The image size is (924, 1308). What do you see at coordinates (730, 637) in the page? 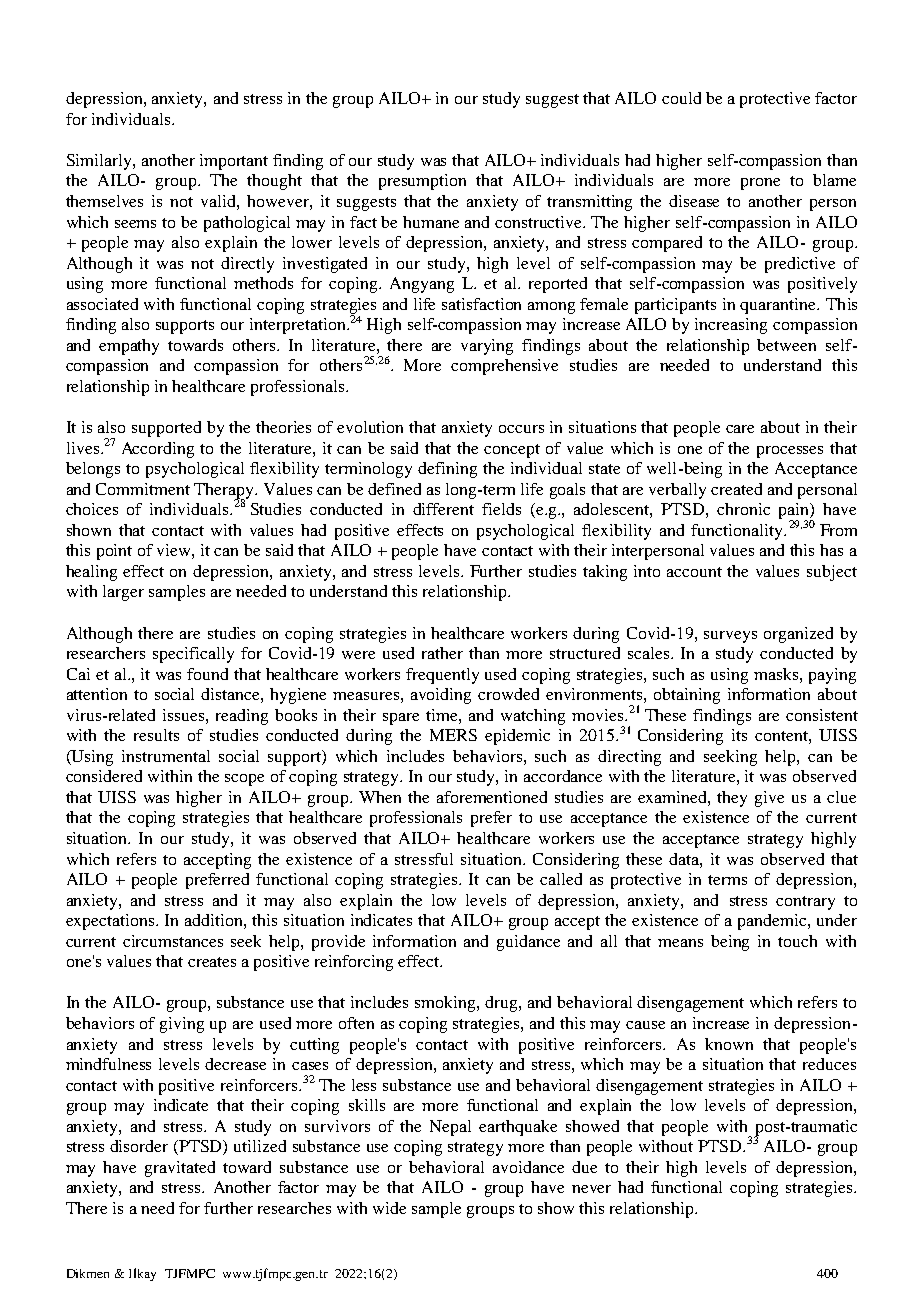
I see `surveys` at bounding box center [730, 637].
